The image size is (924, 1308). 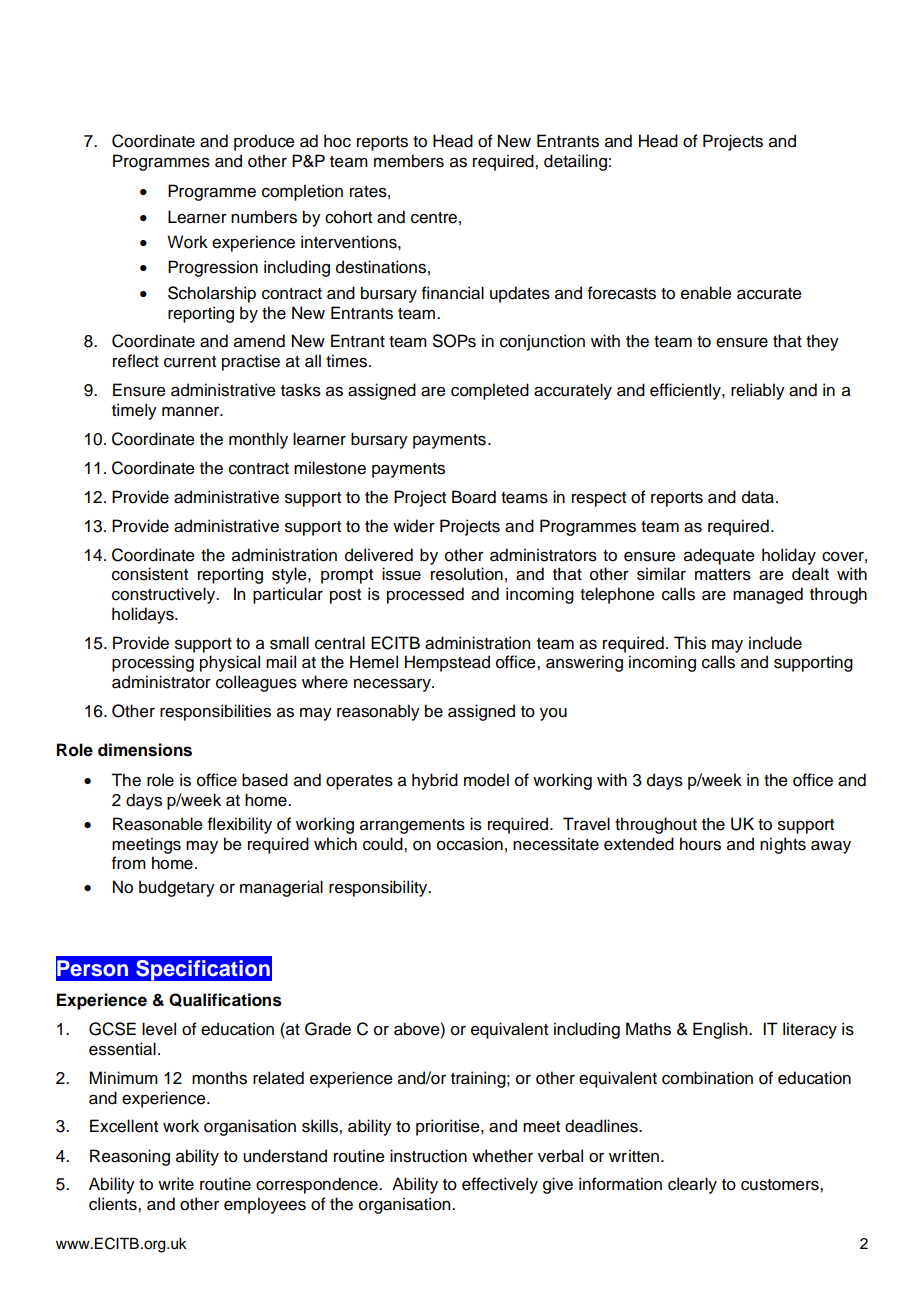 What do you see at coordinates (409, 161) in the page?
I see `members` at bounding box center [409, 161].
